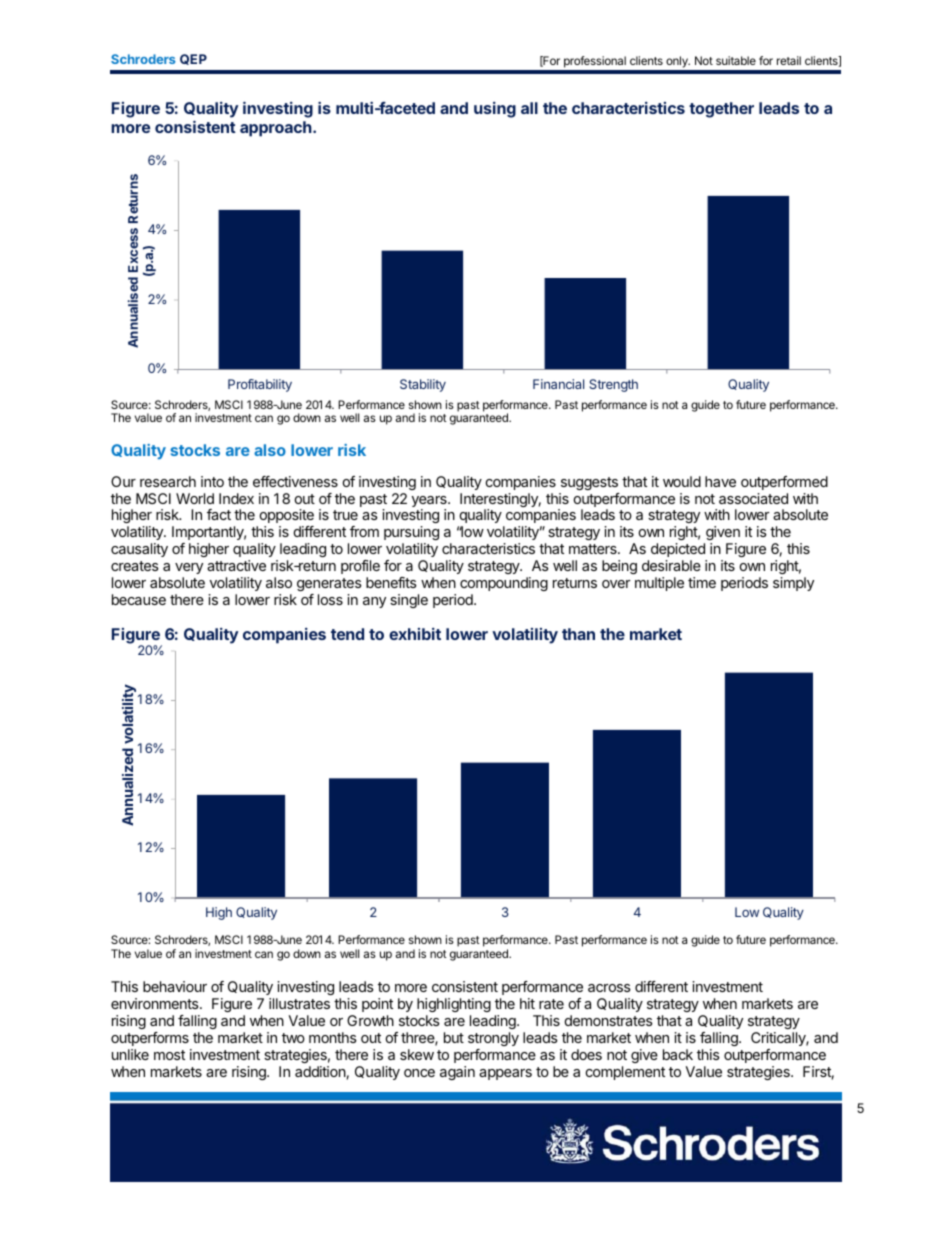 This document has height=1233, width=952. What do you see at coordinates (721, 110) in the document?
I see `together` at bounding box center [721, 110].
